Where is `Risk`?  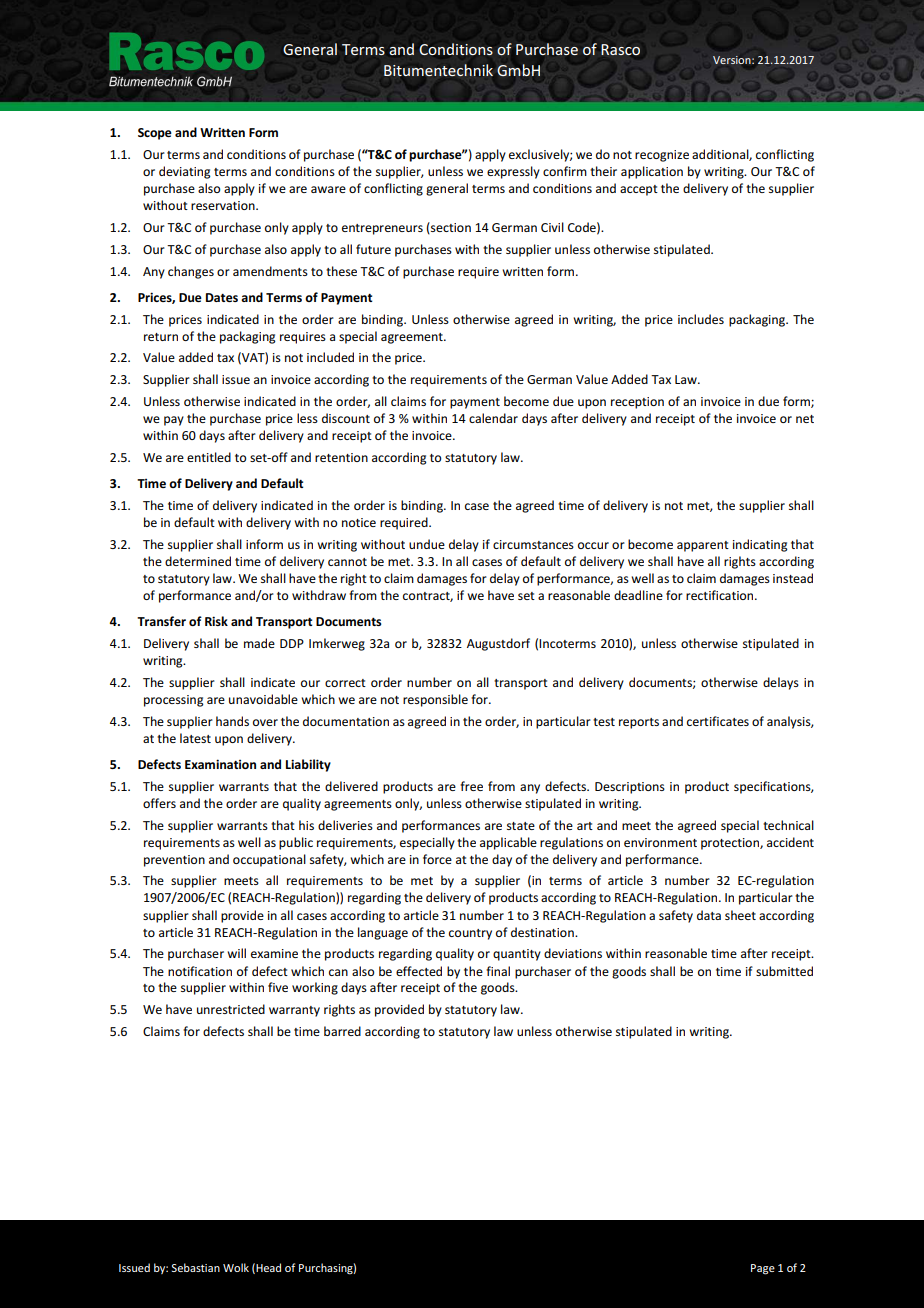
Risk is located at coordinates (216, 621).
